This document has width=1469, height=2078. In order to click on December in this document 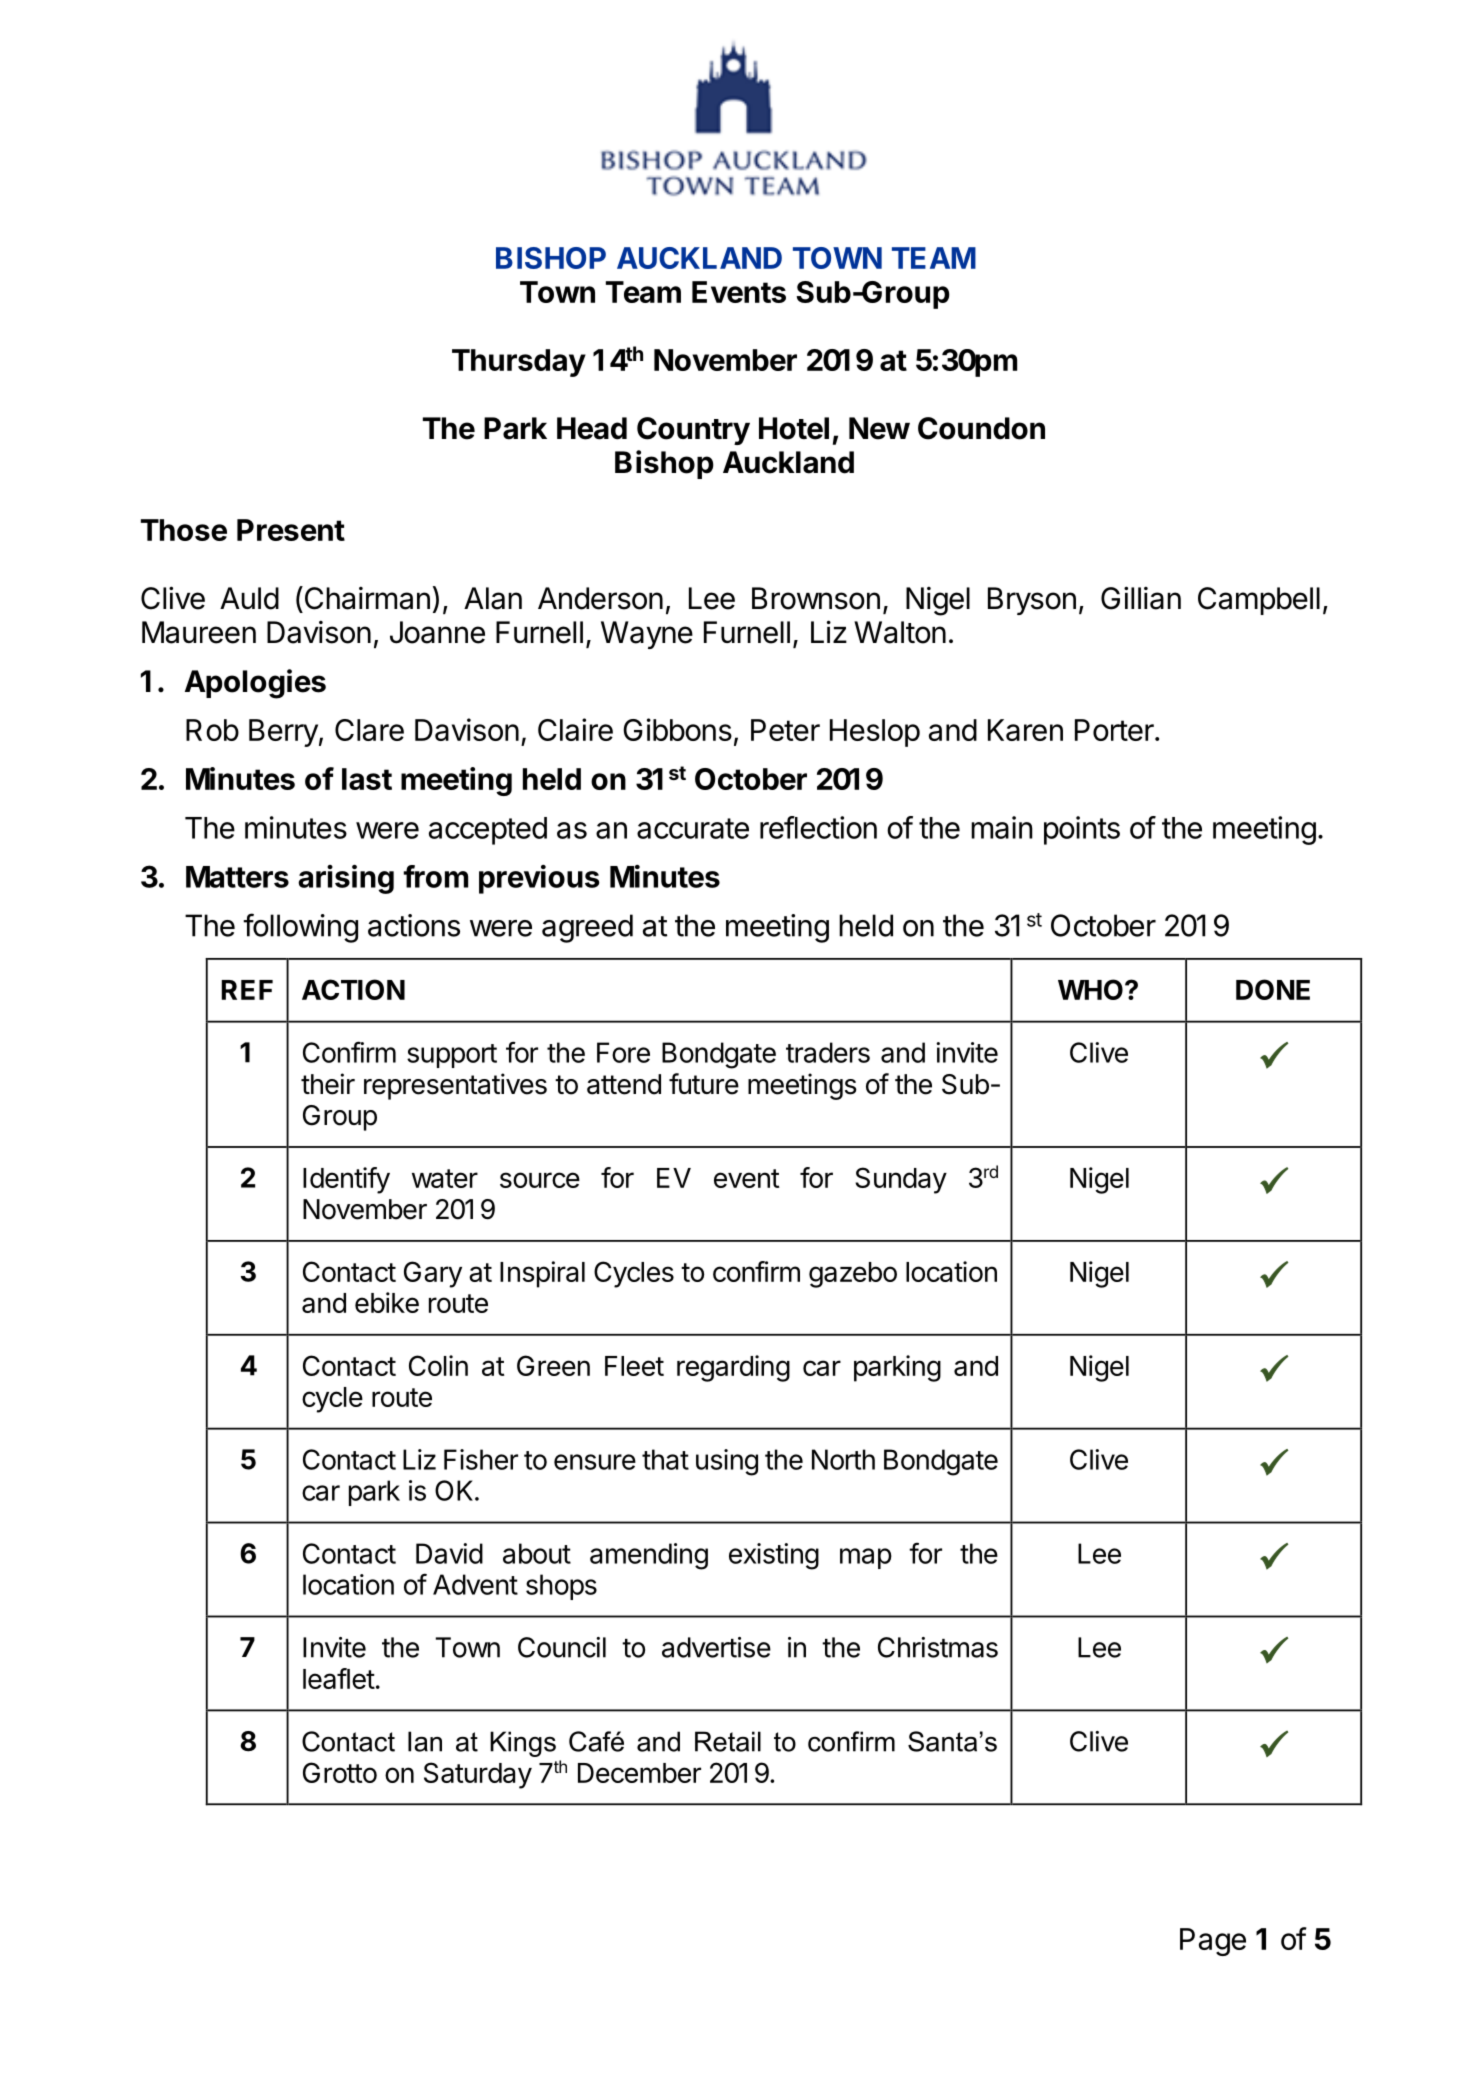, I will do `click(639, 1773)`.
